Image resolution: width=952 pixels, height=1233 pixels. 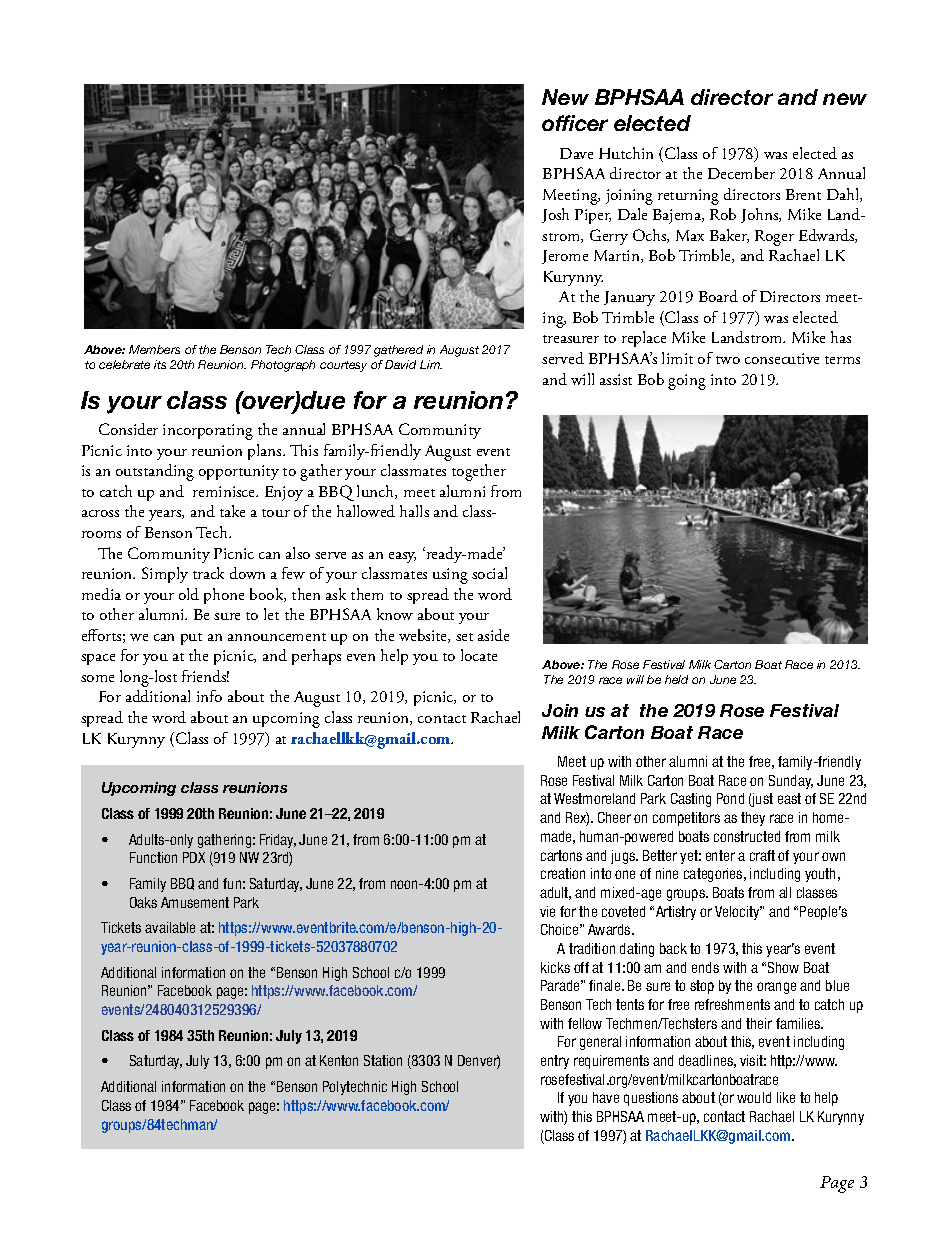 I want to click on locate, so click(x=479, y=655).
